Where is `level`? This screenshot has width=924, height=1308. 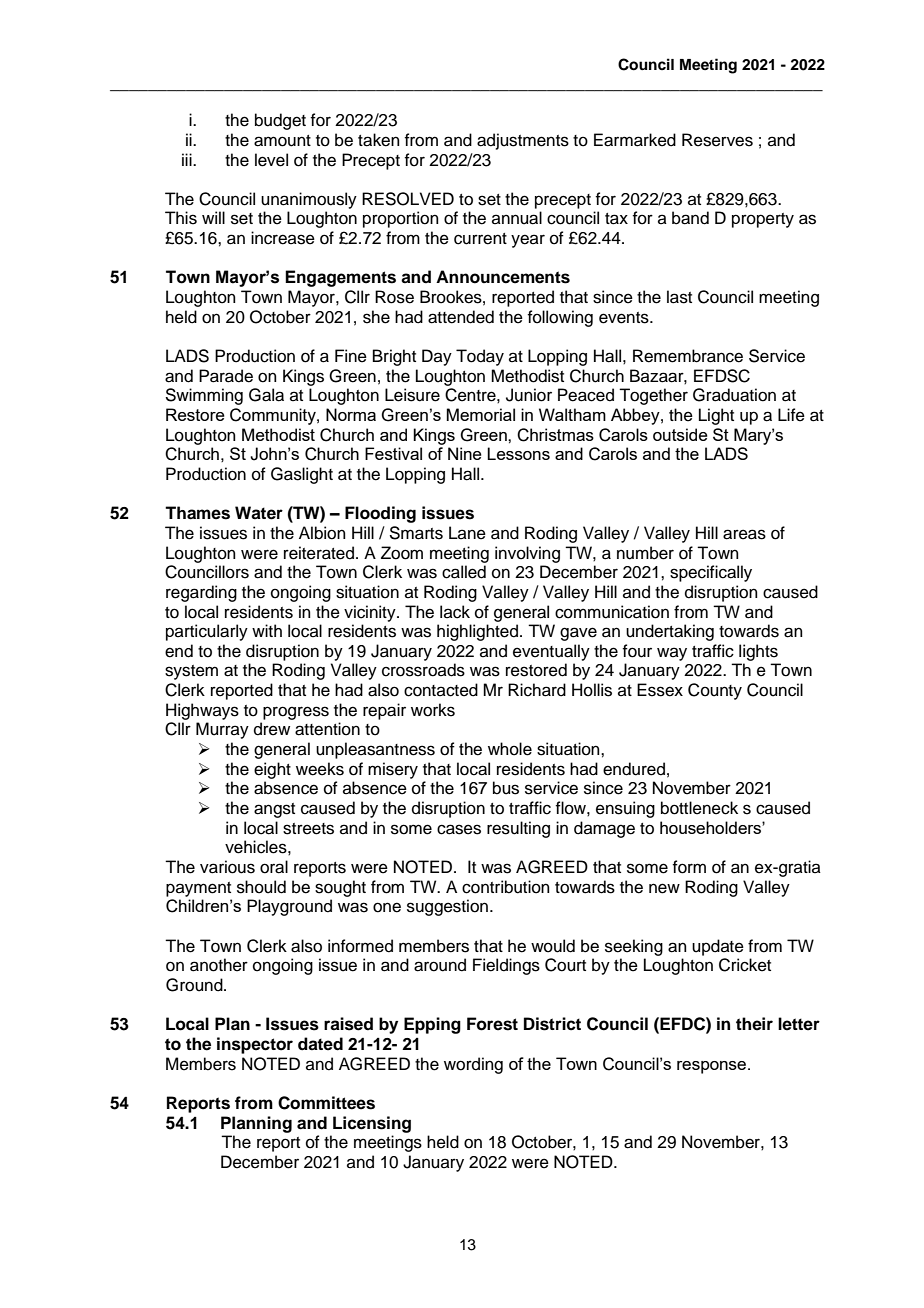
level is located at coordinates (271, 160).
